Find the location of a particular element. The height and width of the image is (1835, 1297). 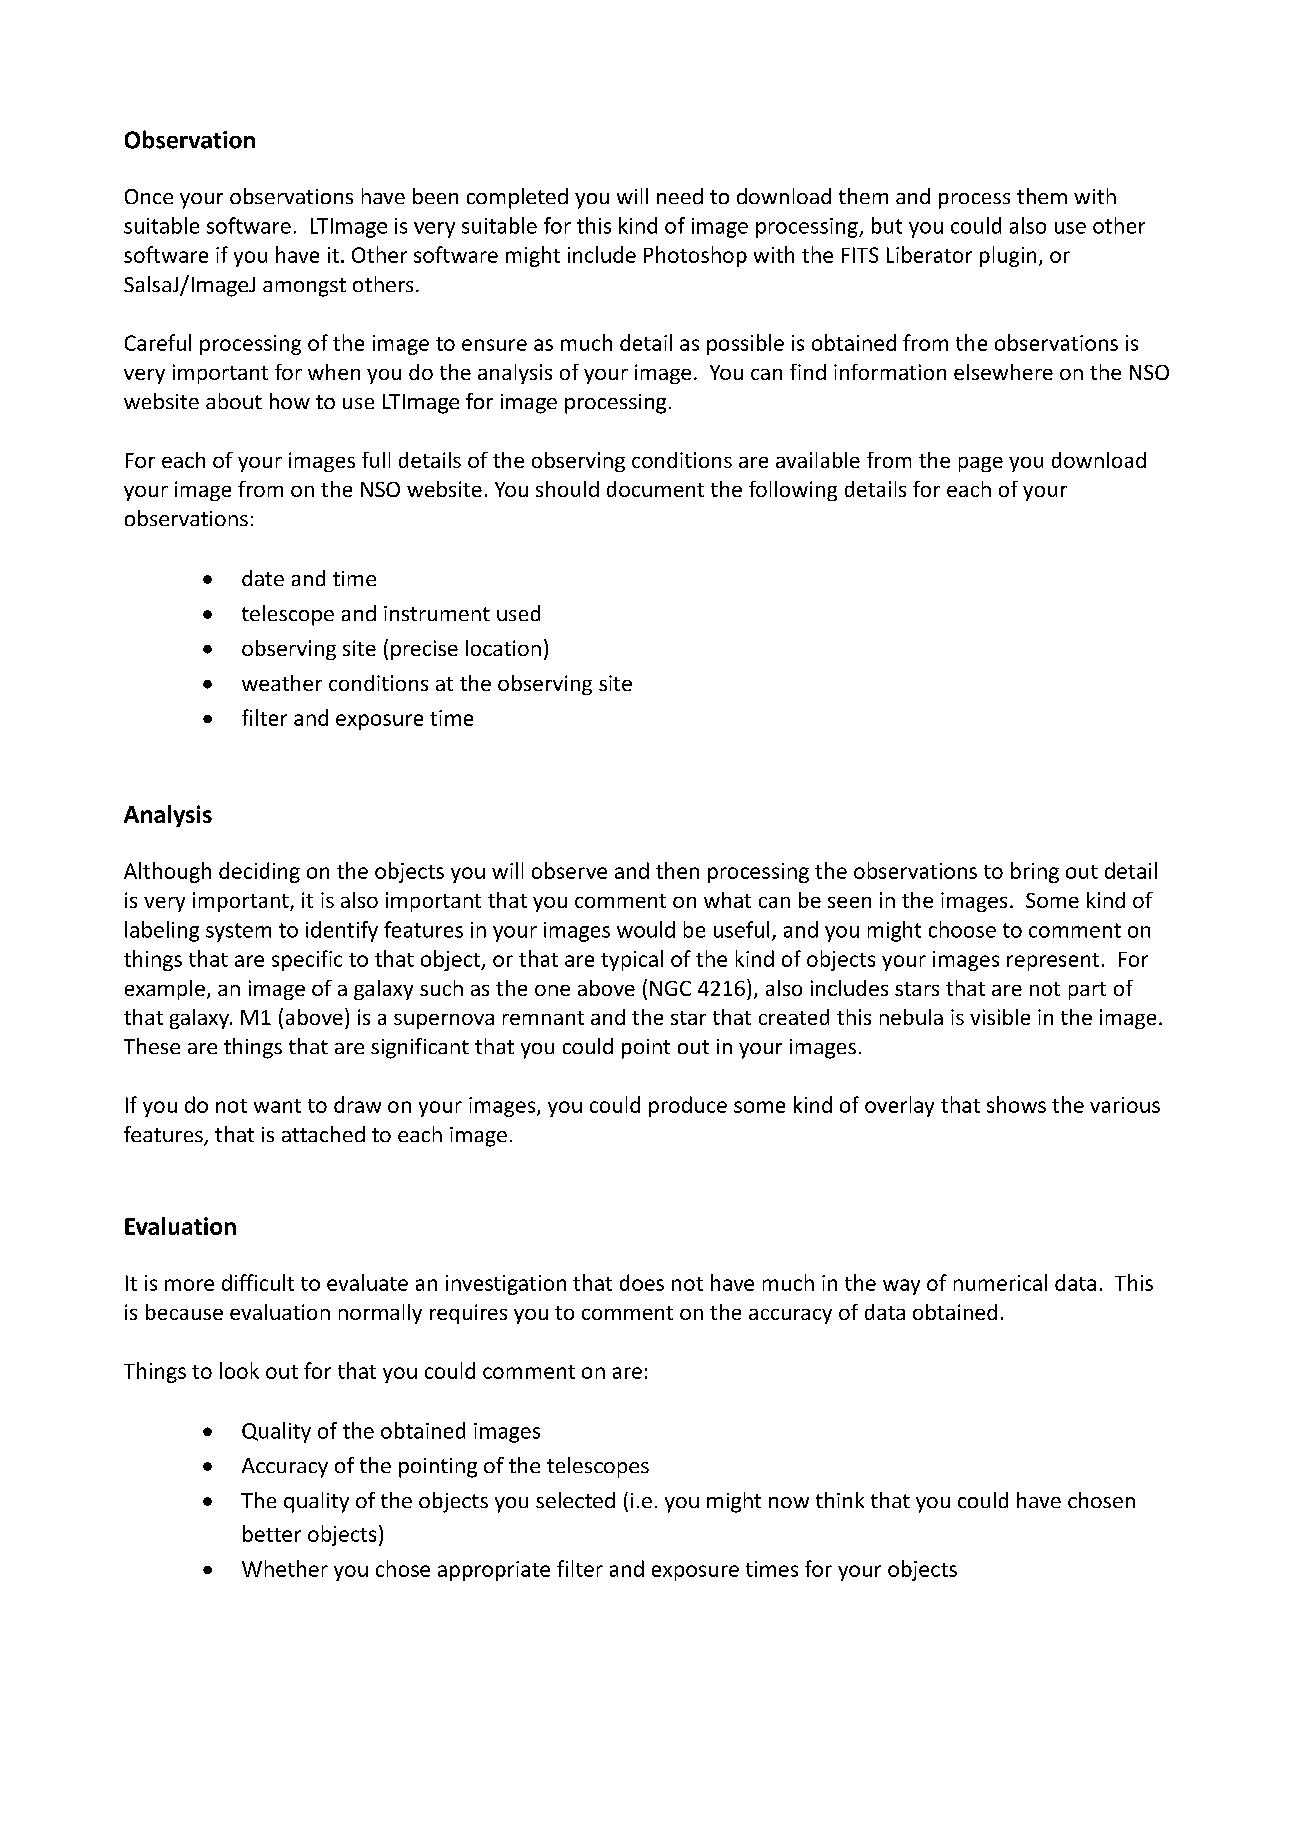

plugin is located at coordinates (1008, 256).
